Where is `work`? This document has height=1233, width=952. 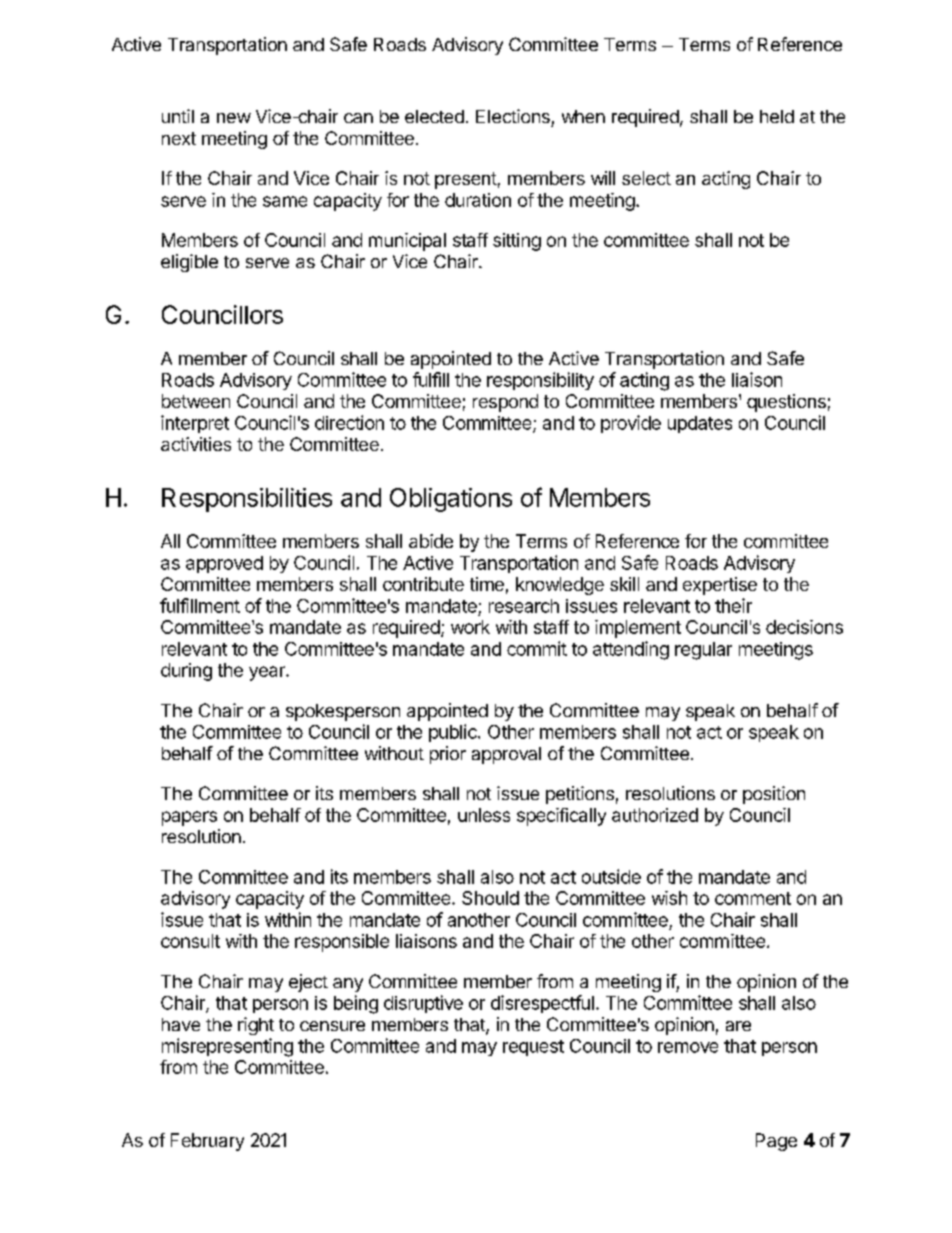
work is located at coordinates (470, 627).
